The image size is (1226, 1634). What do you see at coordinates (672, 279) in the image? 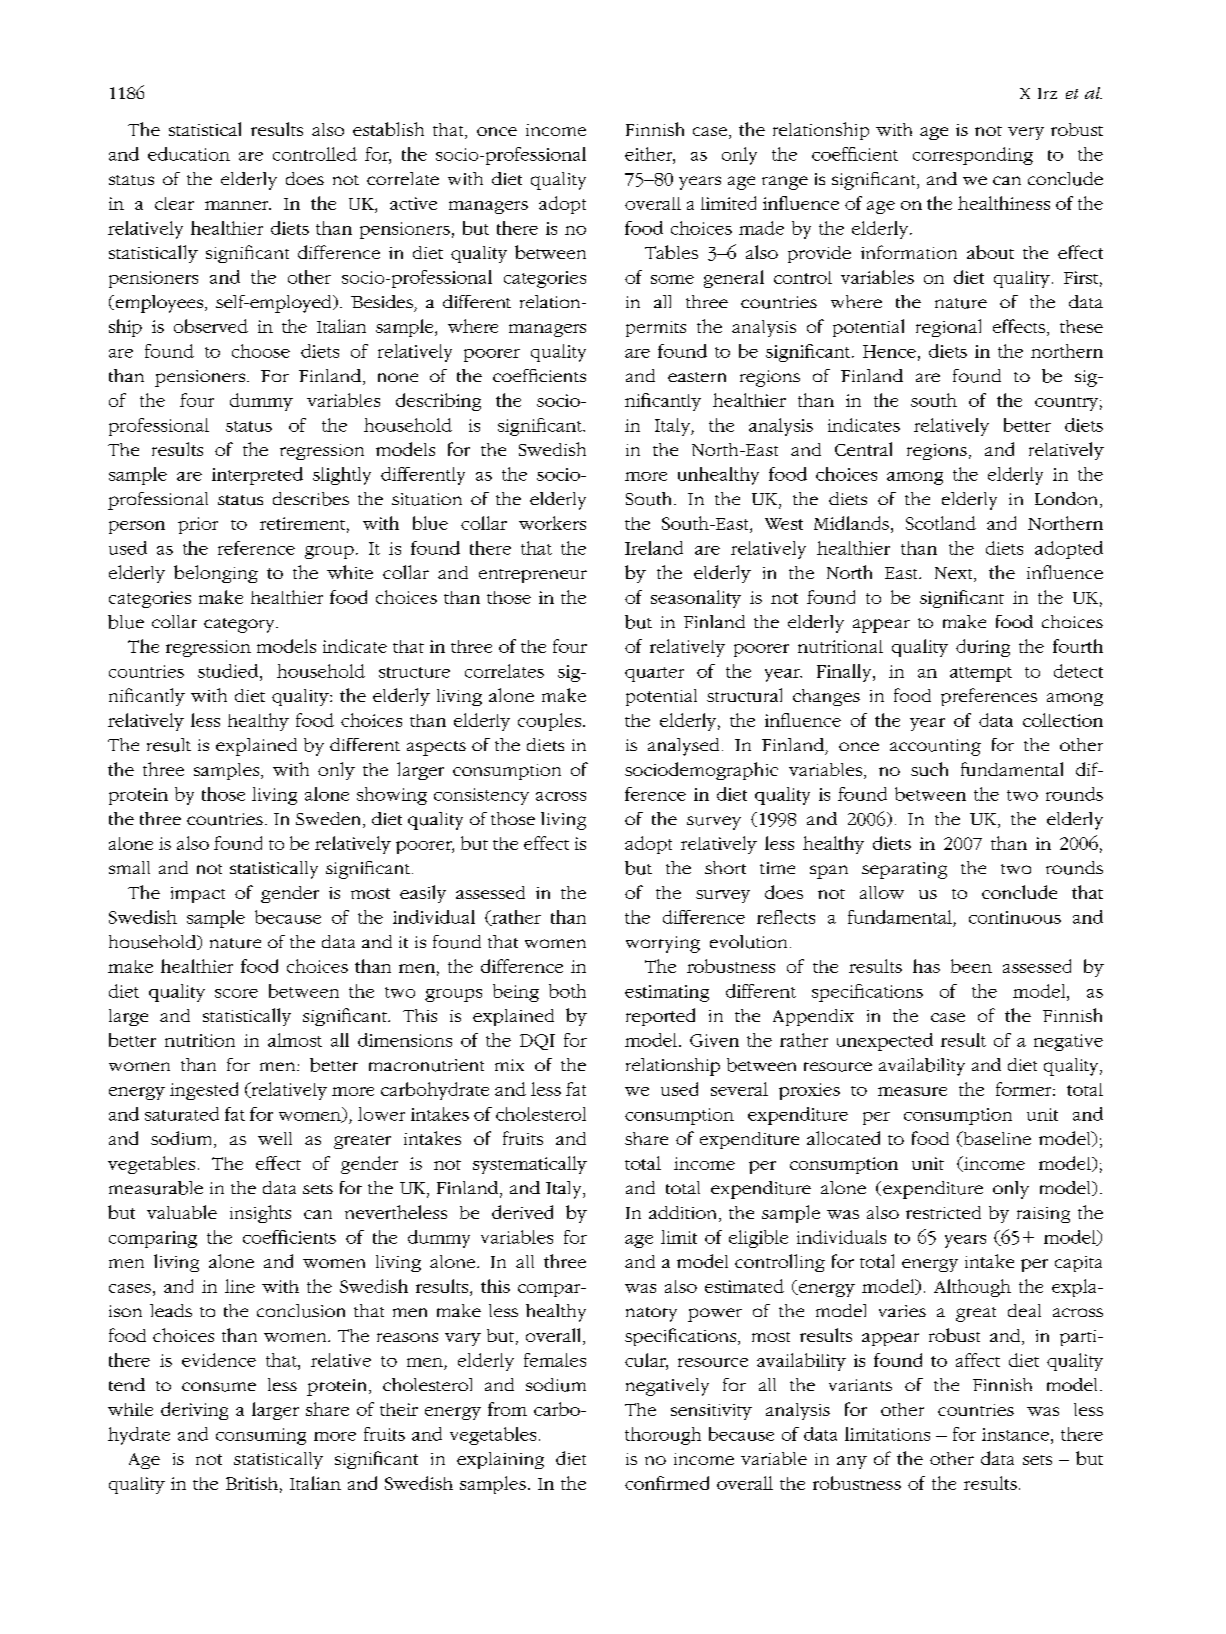
I see `some` at bounding box center [672, 279].
